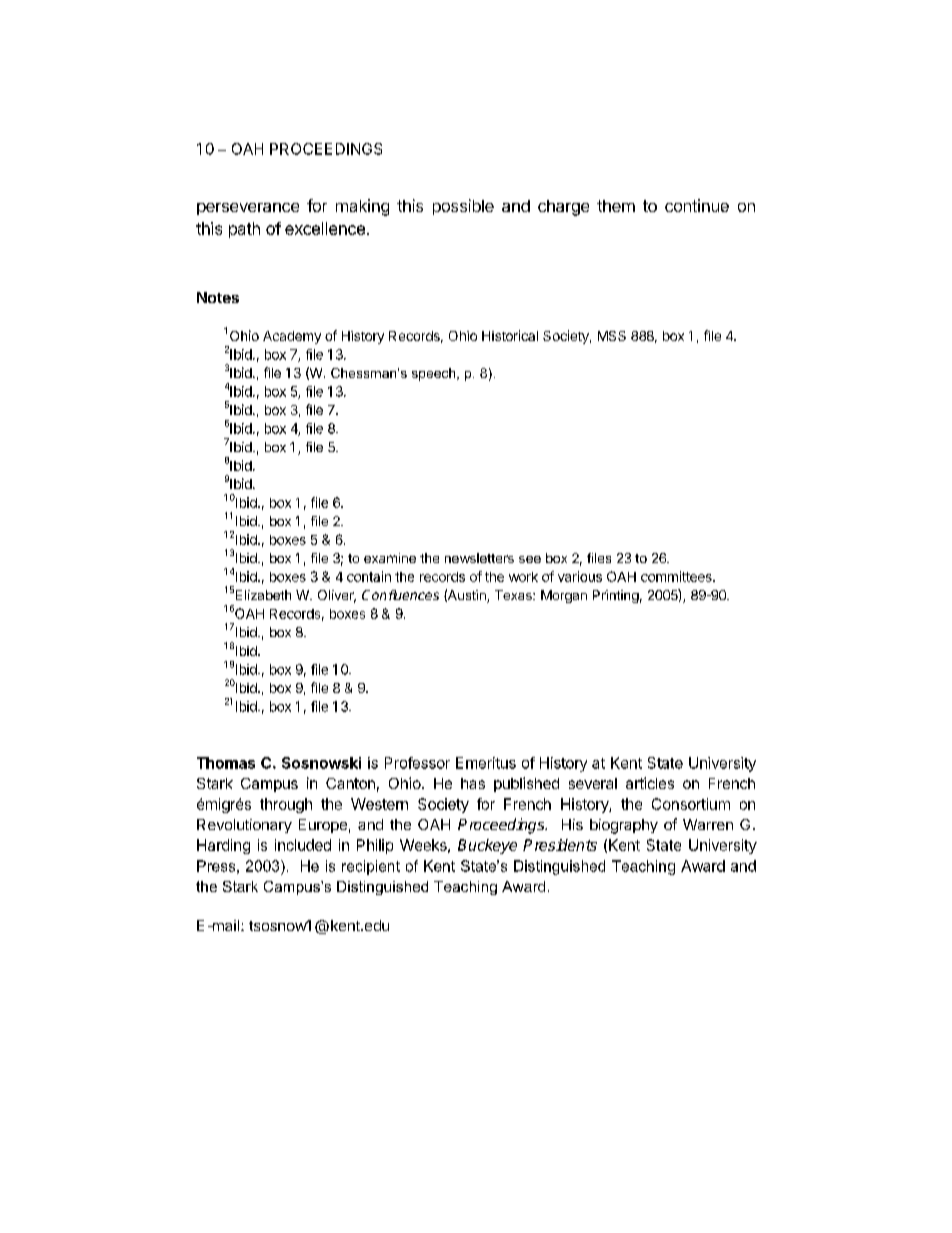 The height and width of the image is (1233, 952). What do you see at coordinates (650, 783) in the image?
I see `articles` at bounding box center [650, 783].
